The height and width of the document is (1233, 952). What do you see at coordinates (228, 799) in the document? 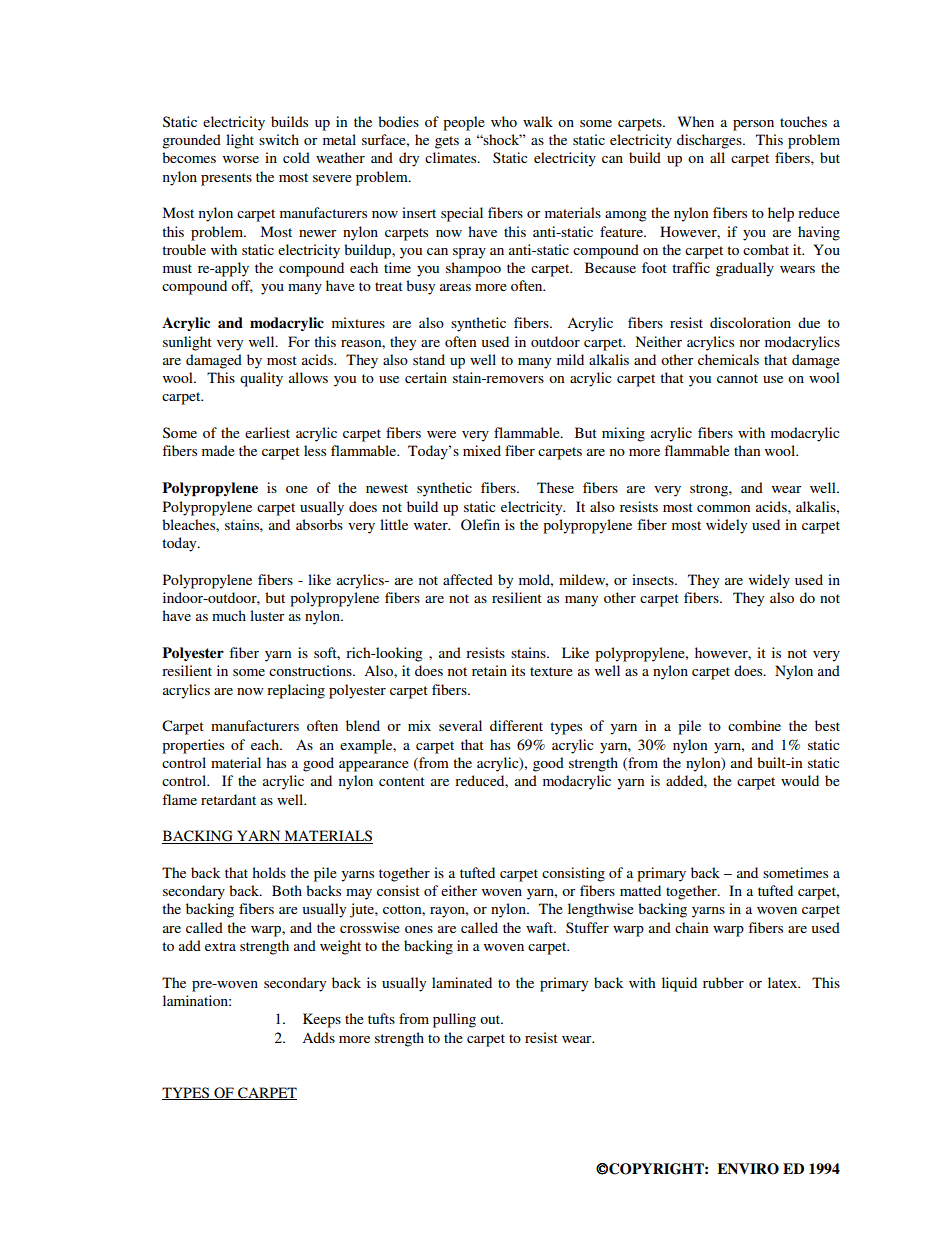
I see `retardant` at bounding box center [228, 799].
